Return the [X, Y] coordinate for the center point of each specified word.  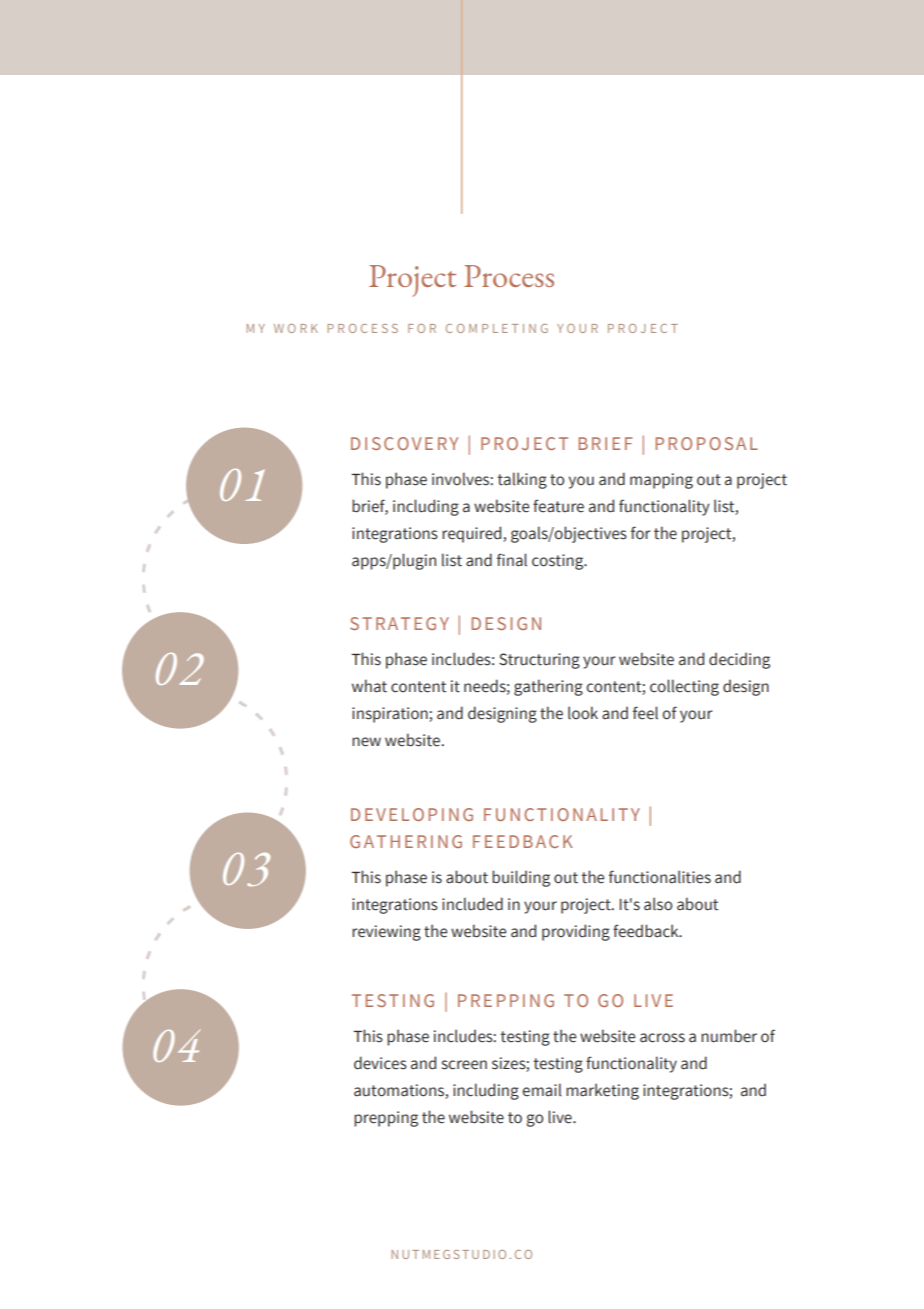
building [521, 878]
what [369, 686]
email [542, 1090]
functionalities [660, 877]
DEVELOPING [412, 814]
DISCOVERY [404, 443]
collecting [684, 687]
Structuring [539, 661]
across [662, 1038]
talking [522, 480]
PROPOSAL [706, 443]
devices [380, 1063]
